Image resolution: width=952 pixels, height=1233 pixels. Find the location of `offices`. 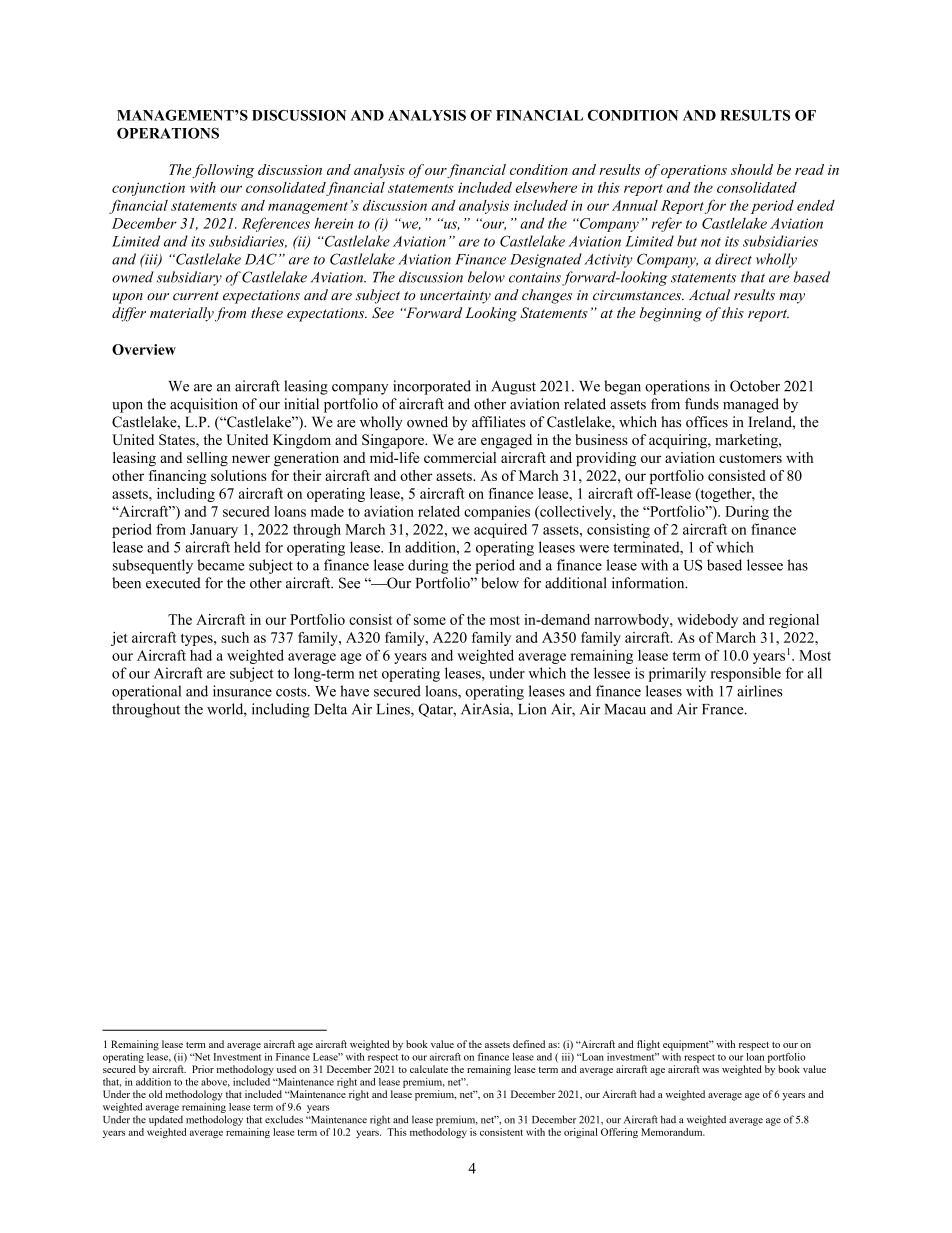

offices is located at coordinates (707, 422).
